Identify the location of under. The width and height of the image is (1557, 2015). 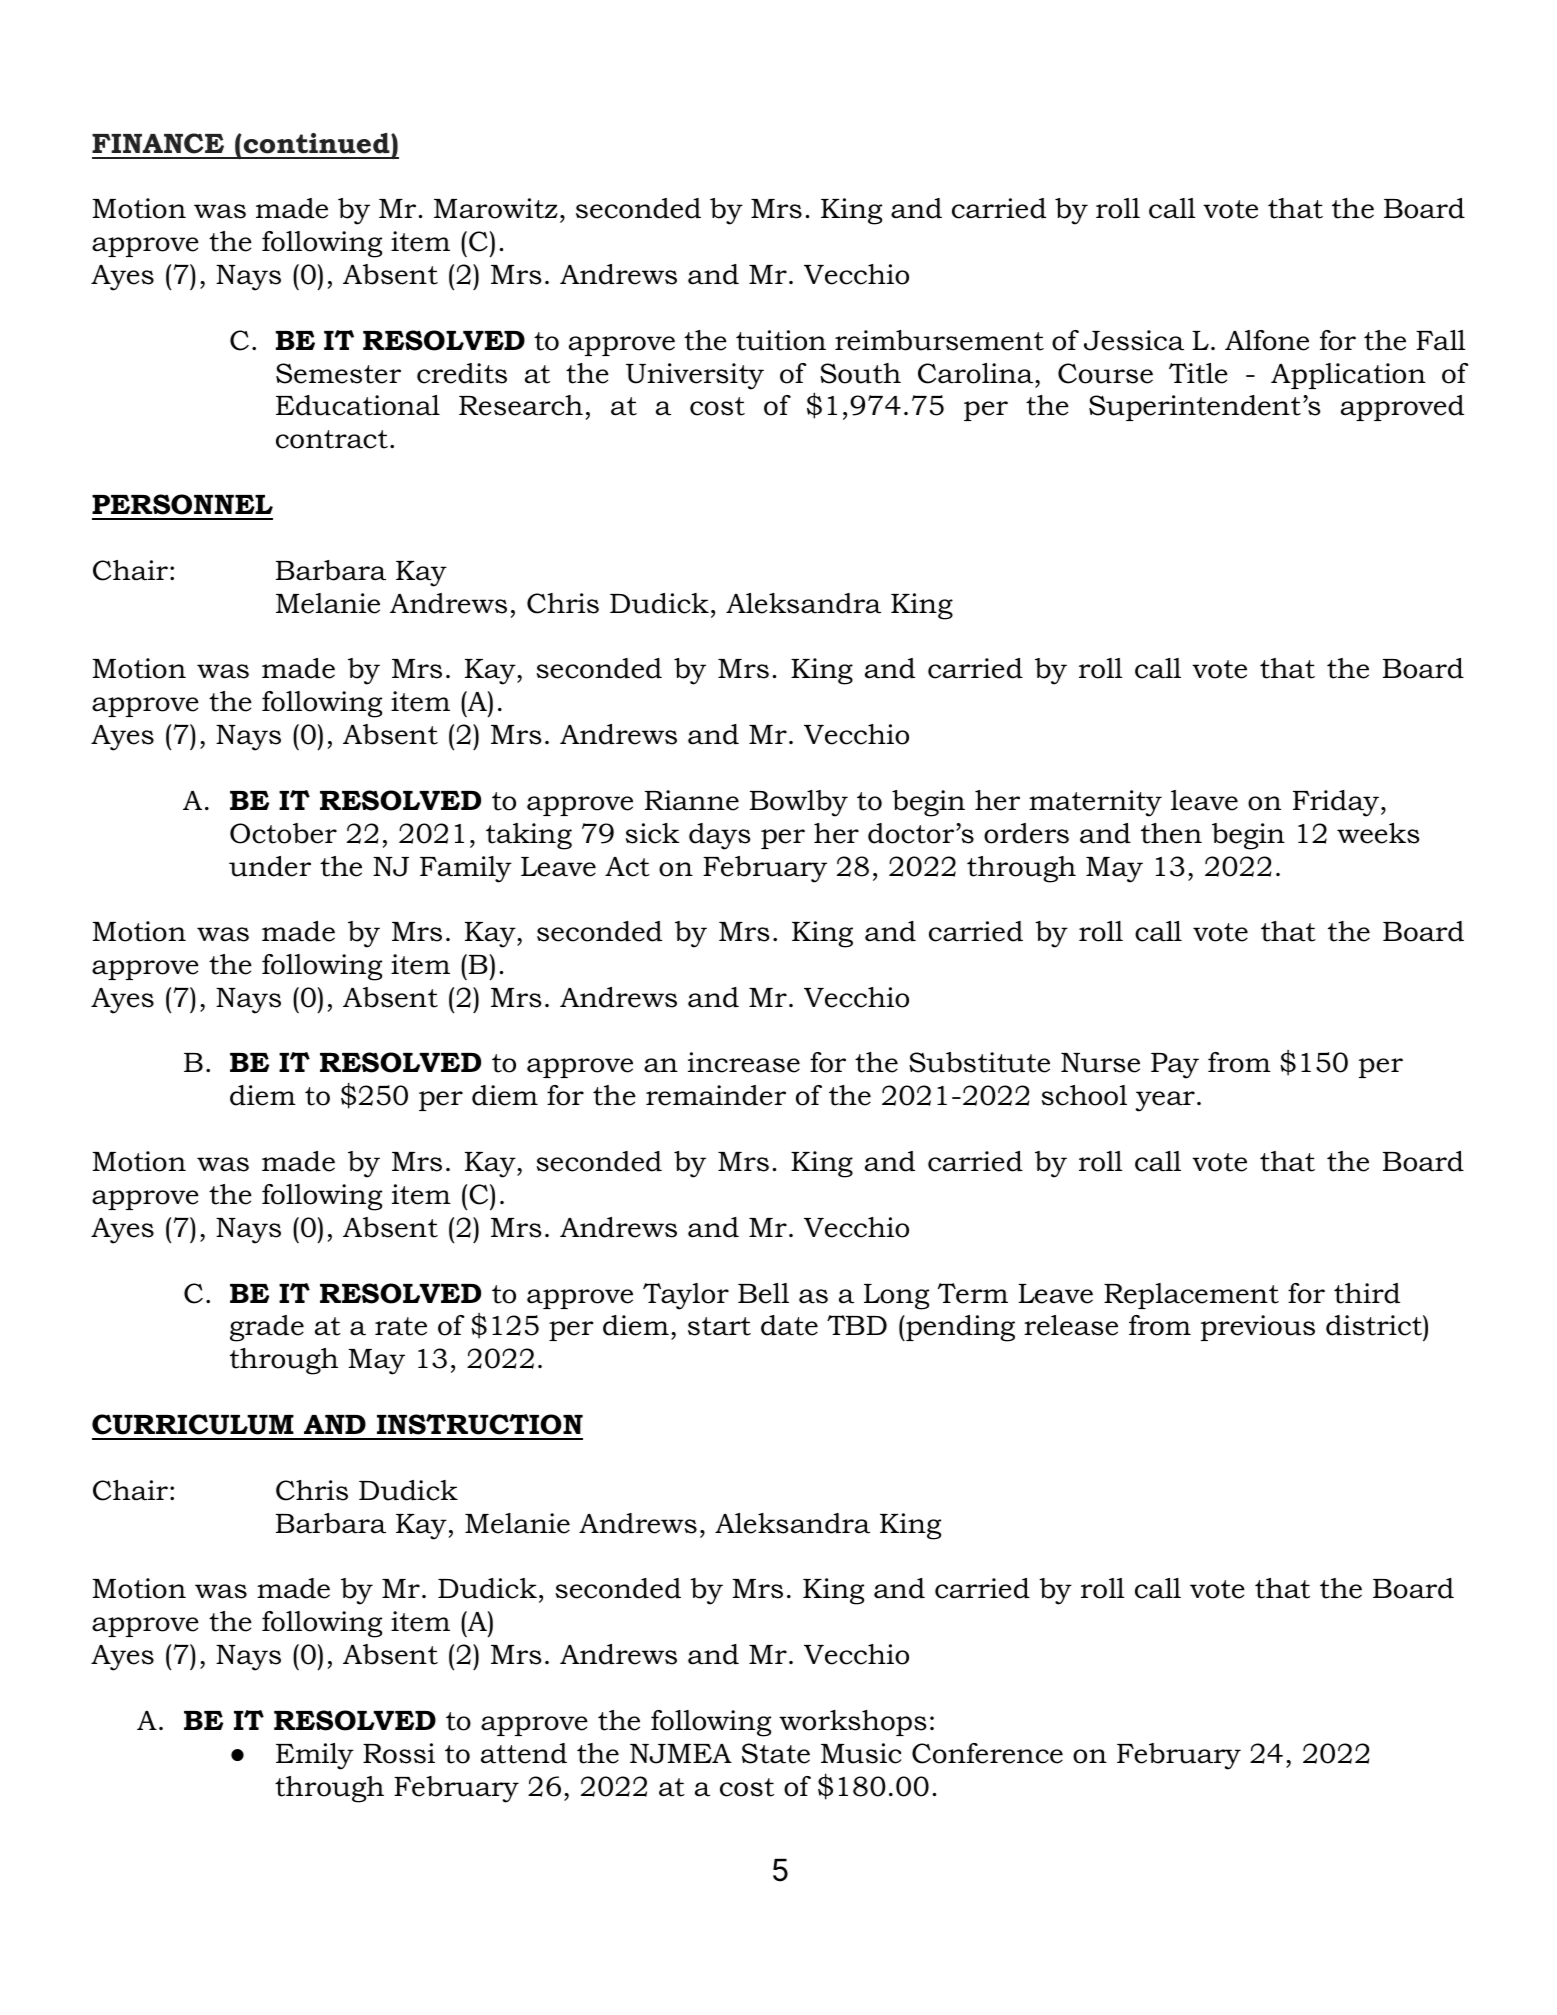
(270, 866).
